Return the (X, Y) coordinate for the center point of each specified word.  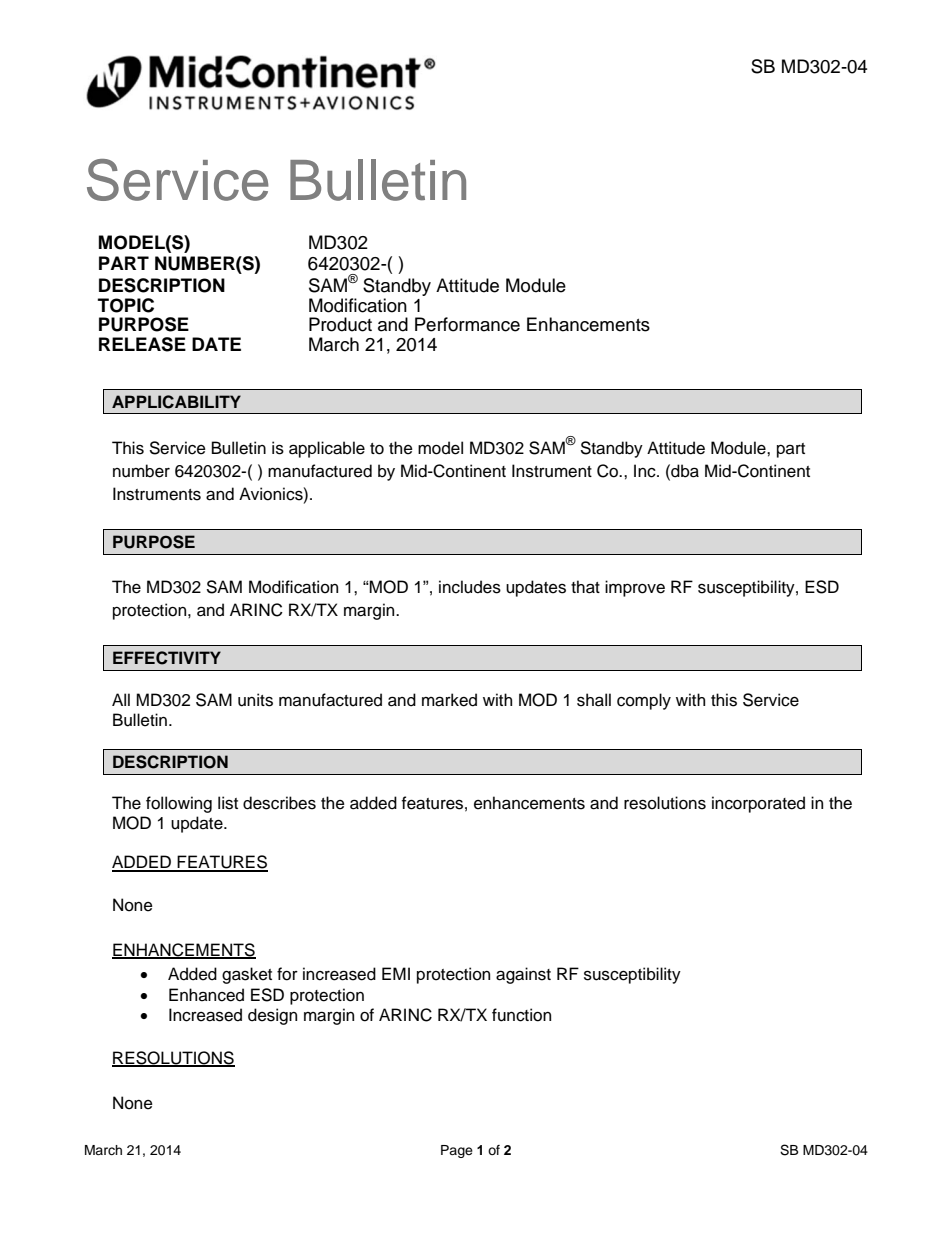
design (272, 1016)
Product (340, 324)
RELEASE (142, 344)
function (521, 1015)
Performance (467, 324)
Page (457, 1151)
